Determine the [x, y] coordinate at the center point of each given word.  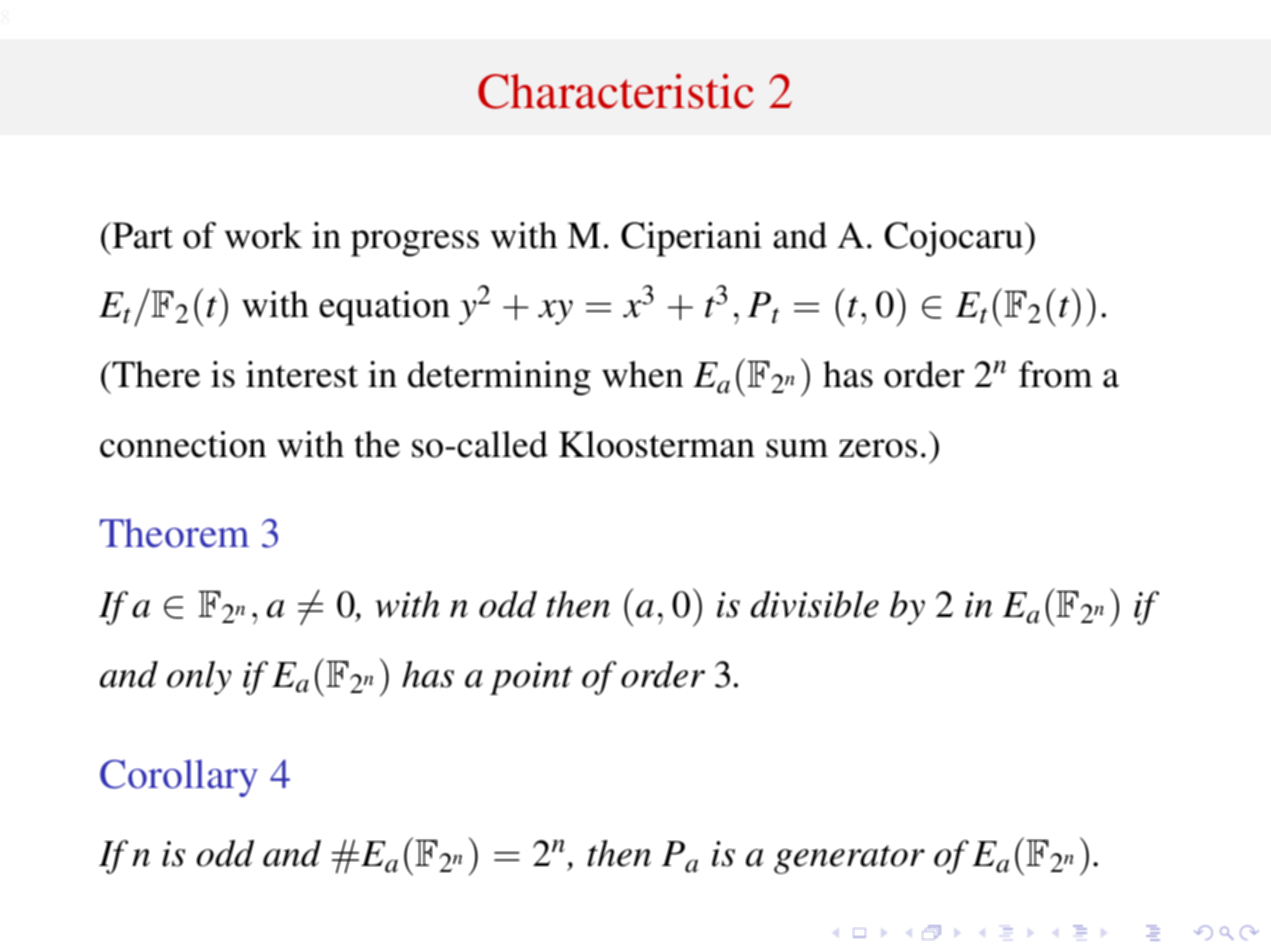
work [263, 235]
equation [384, 308]
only [199, 678]
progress [415, 243]
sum [797, 448]
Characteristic [616, 91]
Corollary [179, 778]
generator [849, 859]
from [1056, 374]
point [531, 678]
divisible [815, 604]
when [642, 374]
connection [183, 444]
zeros [878, 448]
